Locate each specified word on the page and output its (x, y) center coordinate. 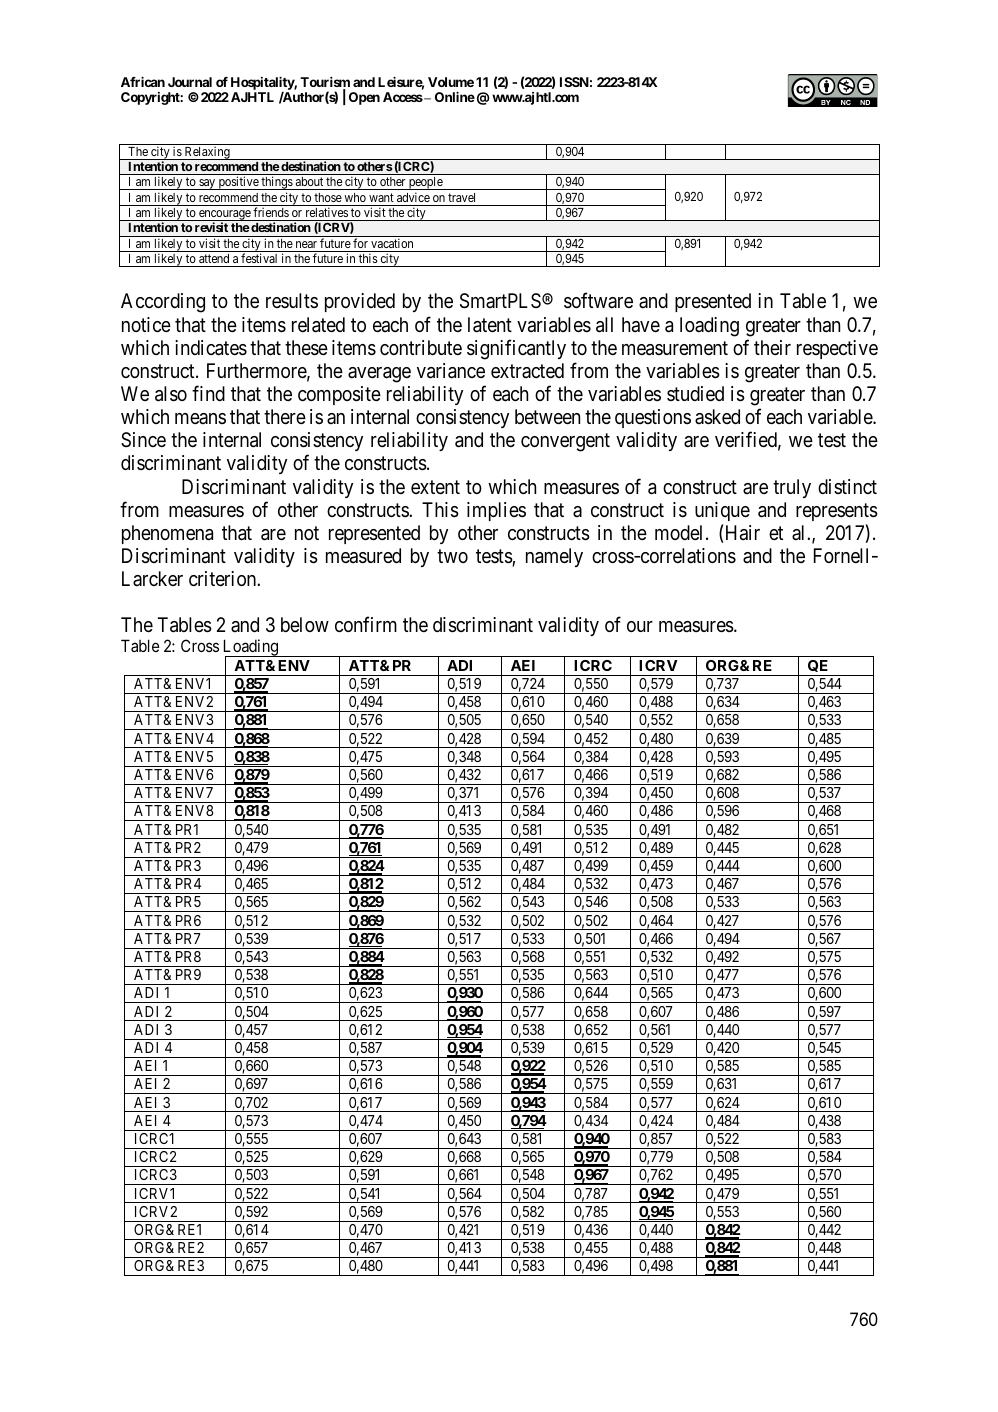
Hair (741, 534)
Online (455, 97)
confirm (366, 624)
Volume (451, 82)
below (305, 624)
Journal (190, 82)
